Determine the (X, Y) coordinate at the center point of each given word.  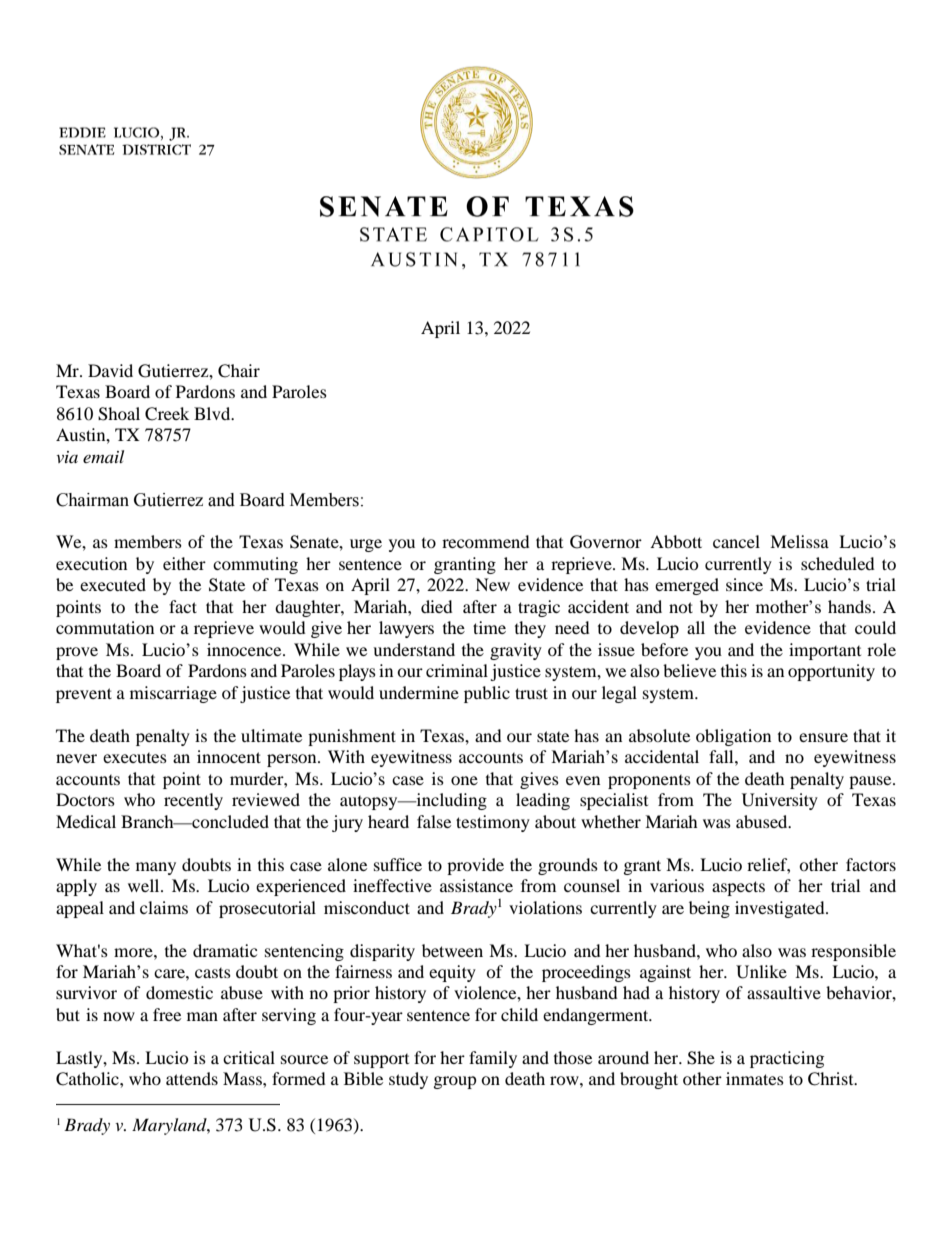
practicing (787, 1059)
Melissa (799, 541)
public (487, 694)
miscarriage (173, 694)
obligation (733, 737)
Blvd (213, 413)
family (493, 1059)
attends (192, 1078)
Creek (167, 414)
